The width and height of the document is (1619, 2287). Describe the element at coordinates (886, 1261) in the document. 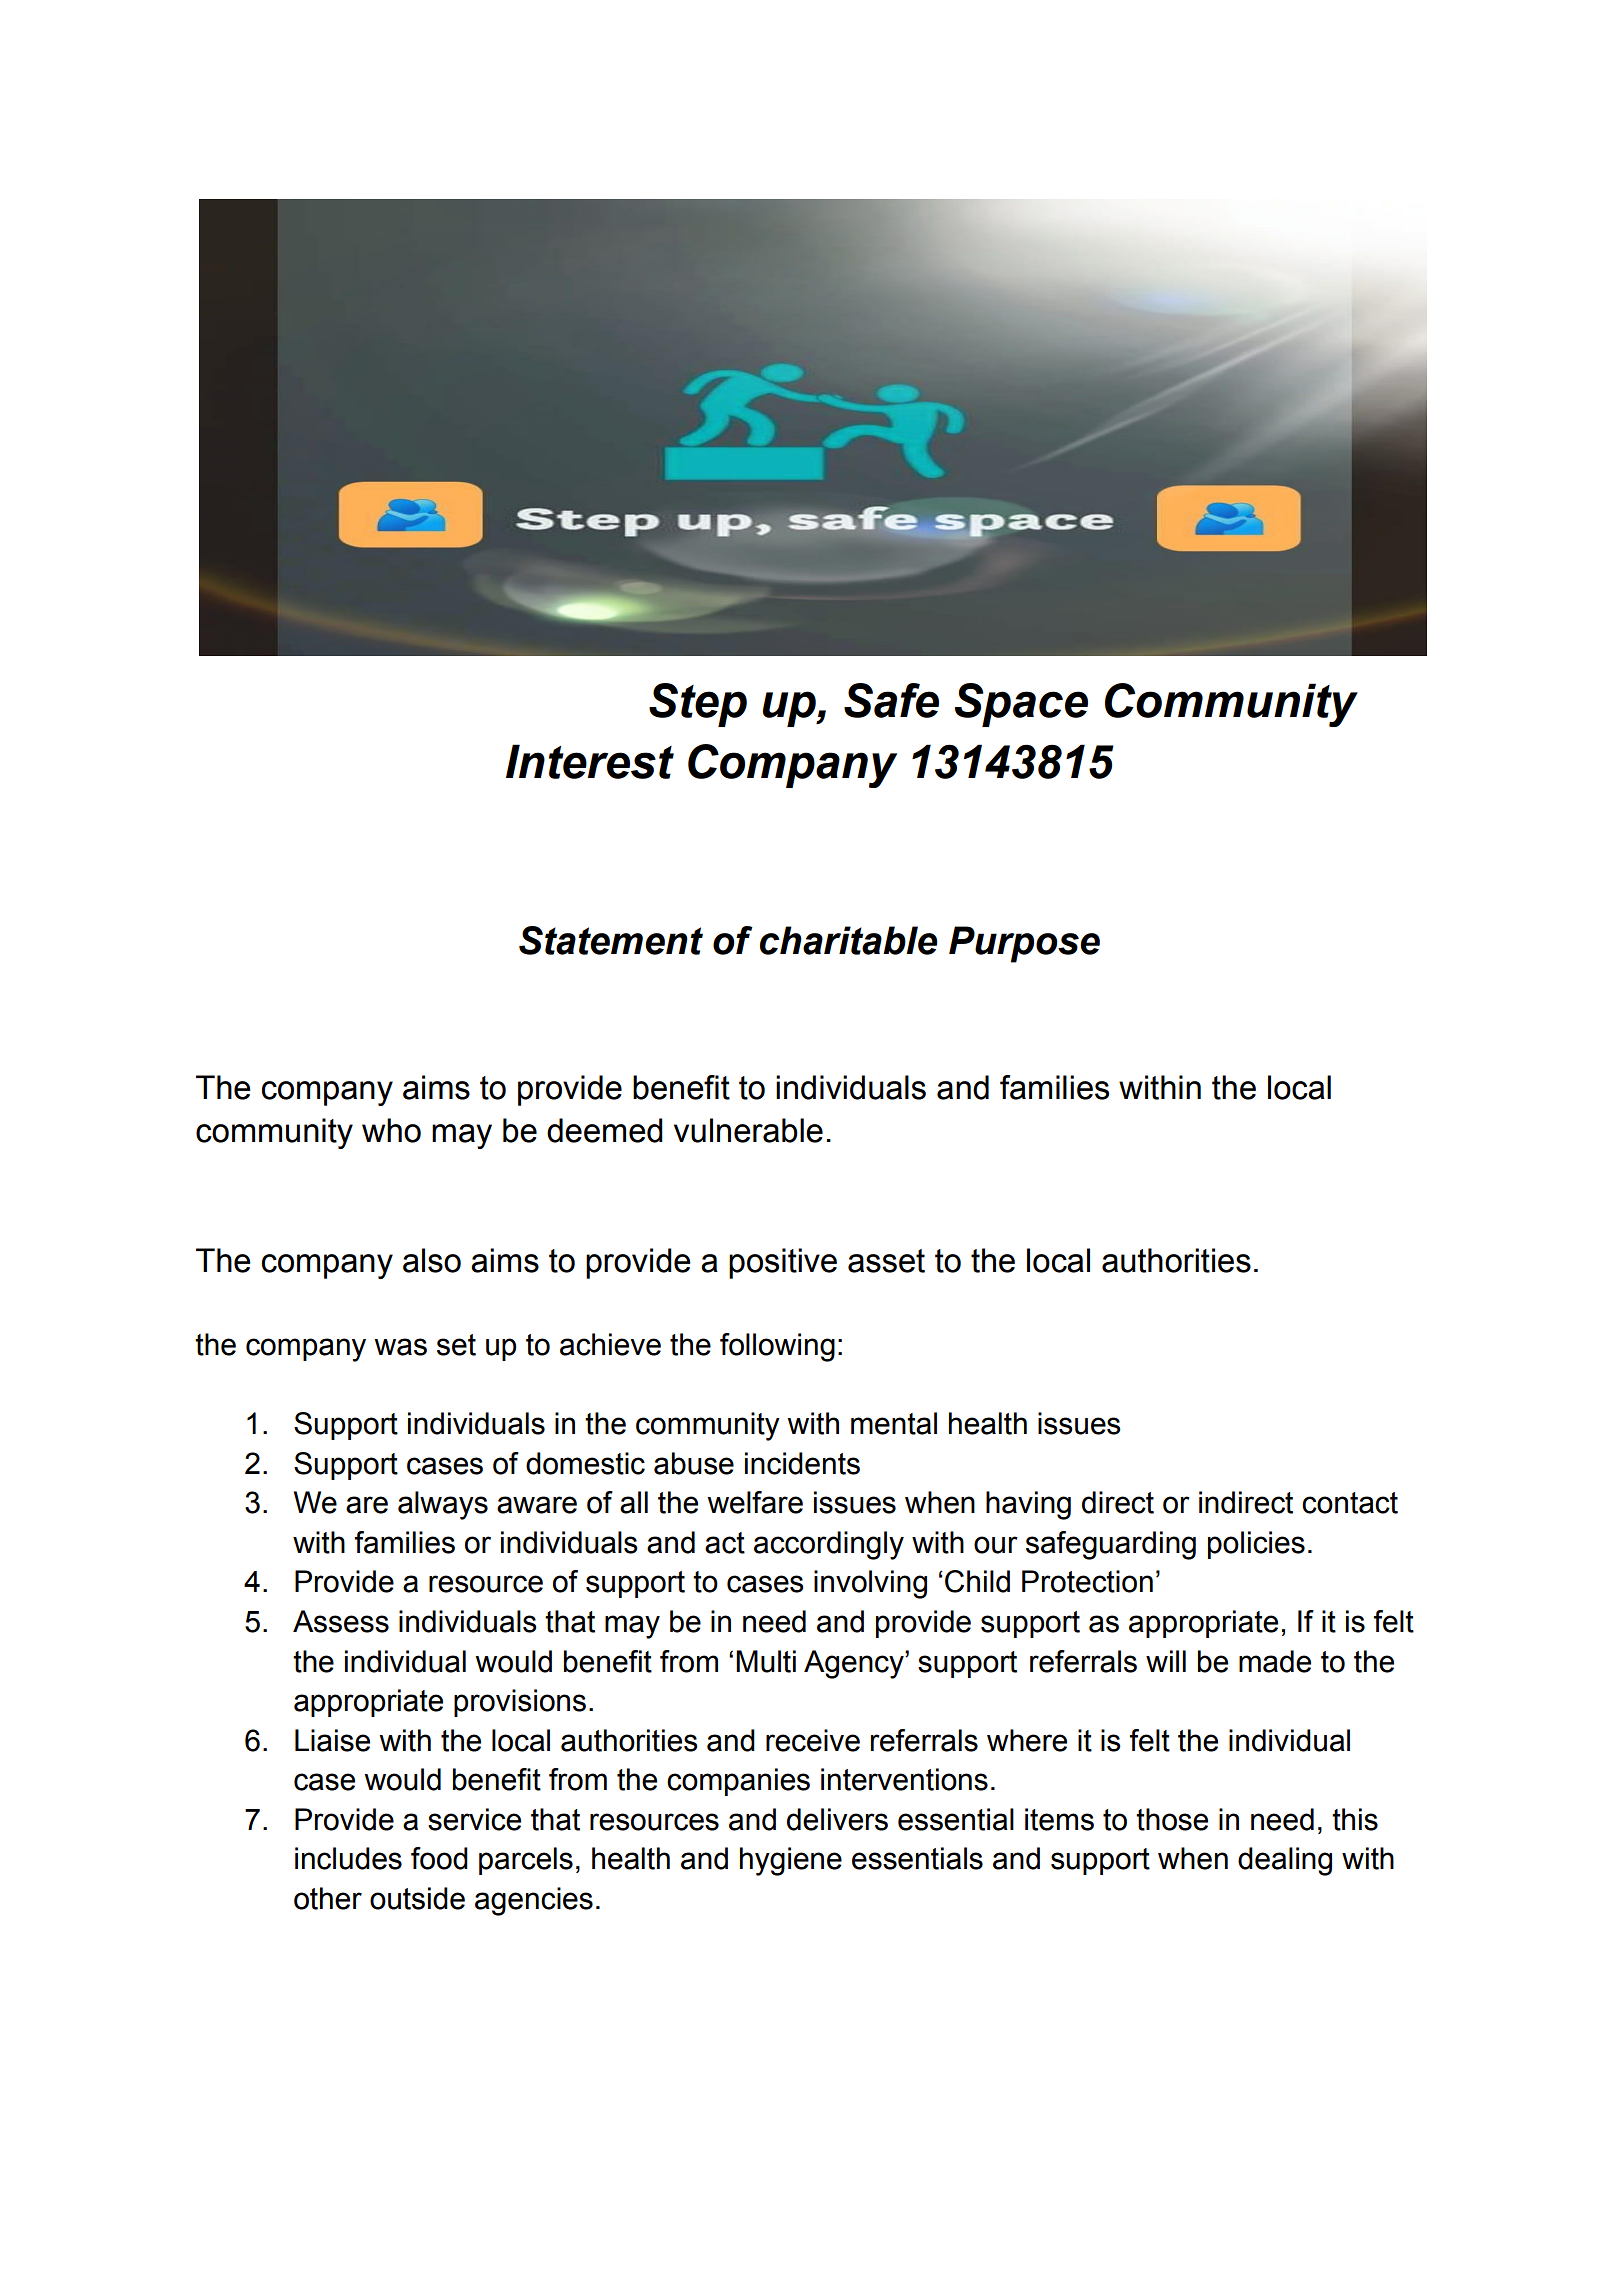

I see `asset` at that location.
